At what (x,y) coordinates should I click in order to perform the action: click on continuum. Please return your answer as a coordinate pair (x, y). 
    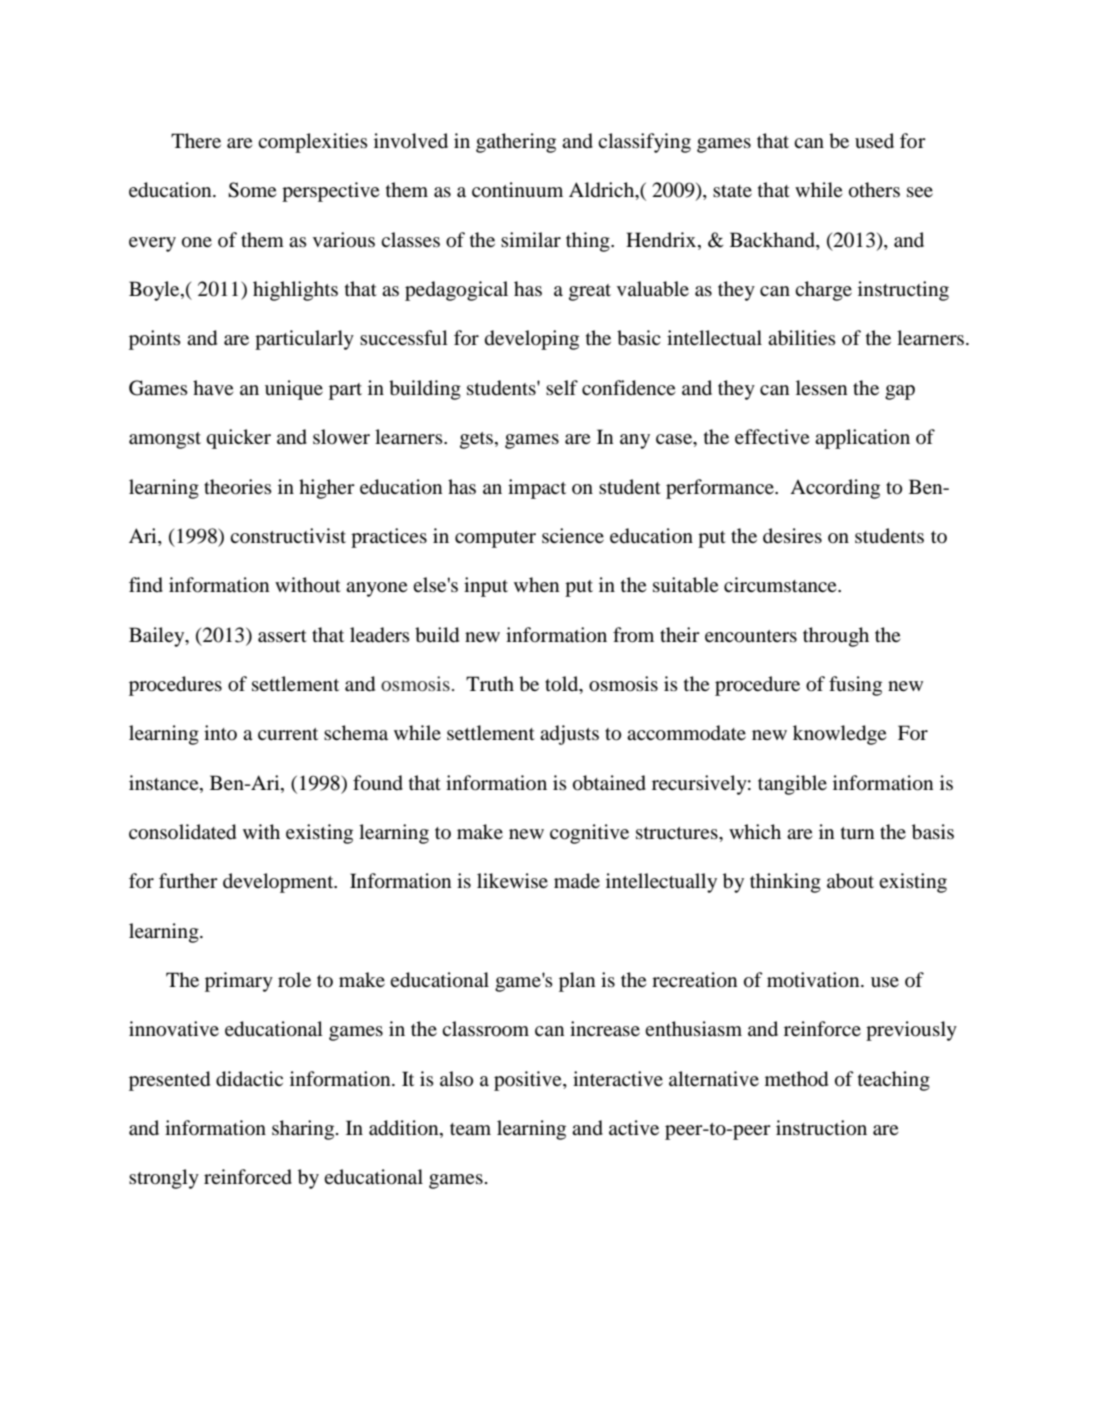
    Looking at the image, I should click on (517, 190).
